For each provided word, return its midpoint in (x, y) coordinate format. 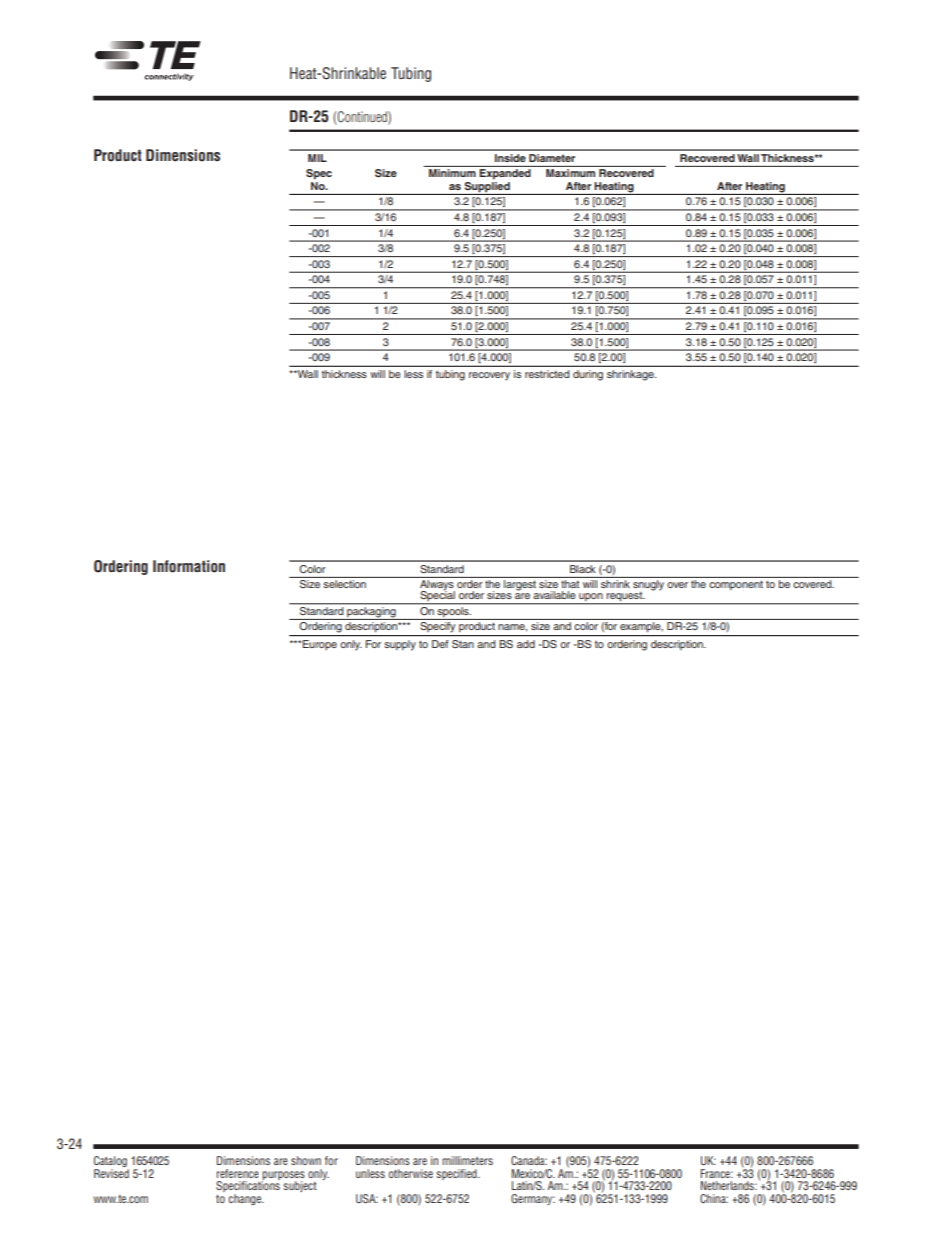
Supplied (487, 187)
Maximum (570, 173)
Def (440, 644)
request (624, 597)
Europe (320, 645)
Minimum (452, 173)
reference (238, 1173)
